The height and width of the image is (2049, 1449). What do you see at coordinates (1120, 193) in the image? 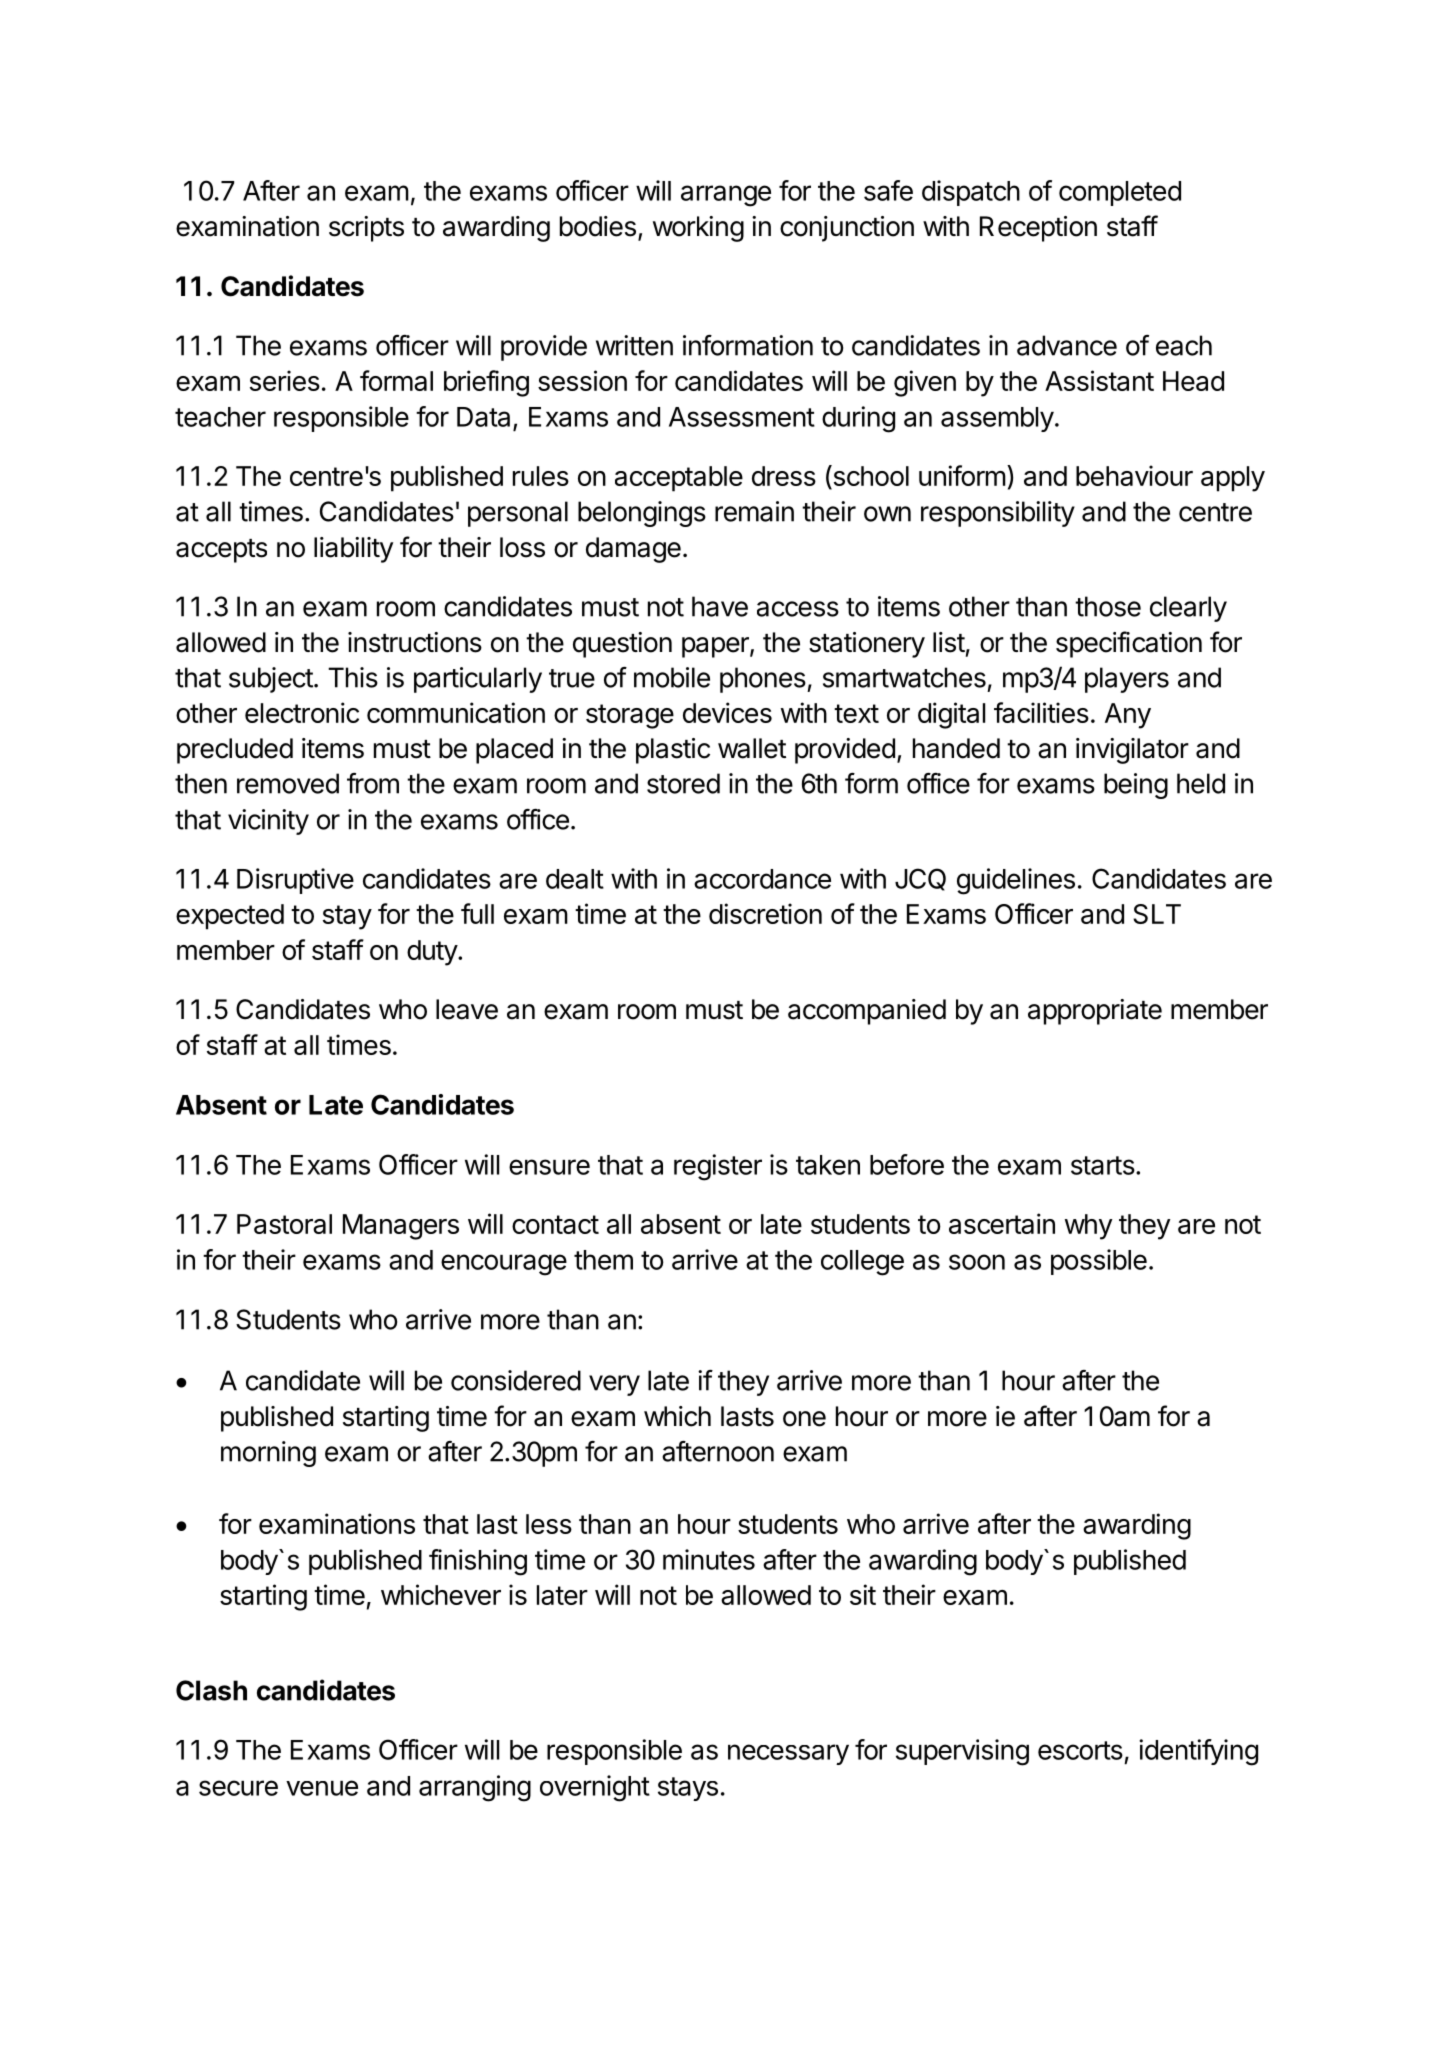
I see `completed` at bounding box center [1120, 193].
